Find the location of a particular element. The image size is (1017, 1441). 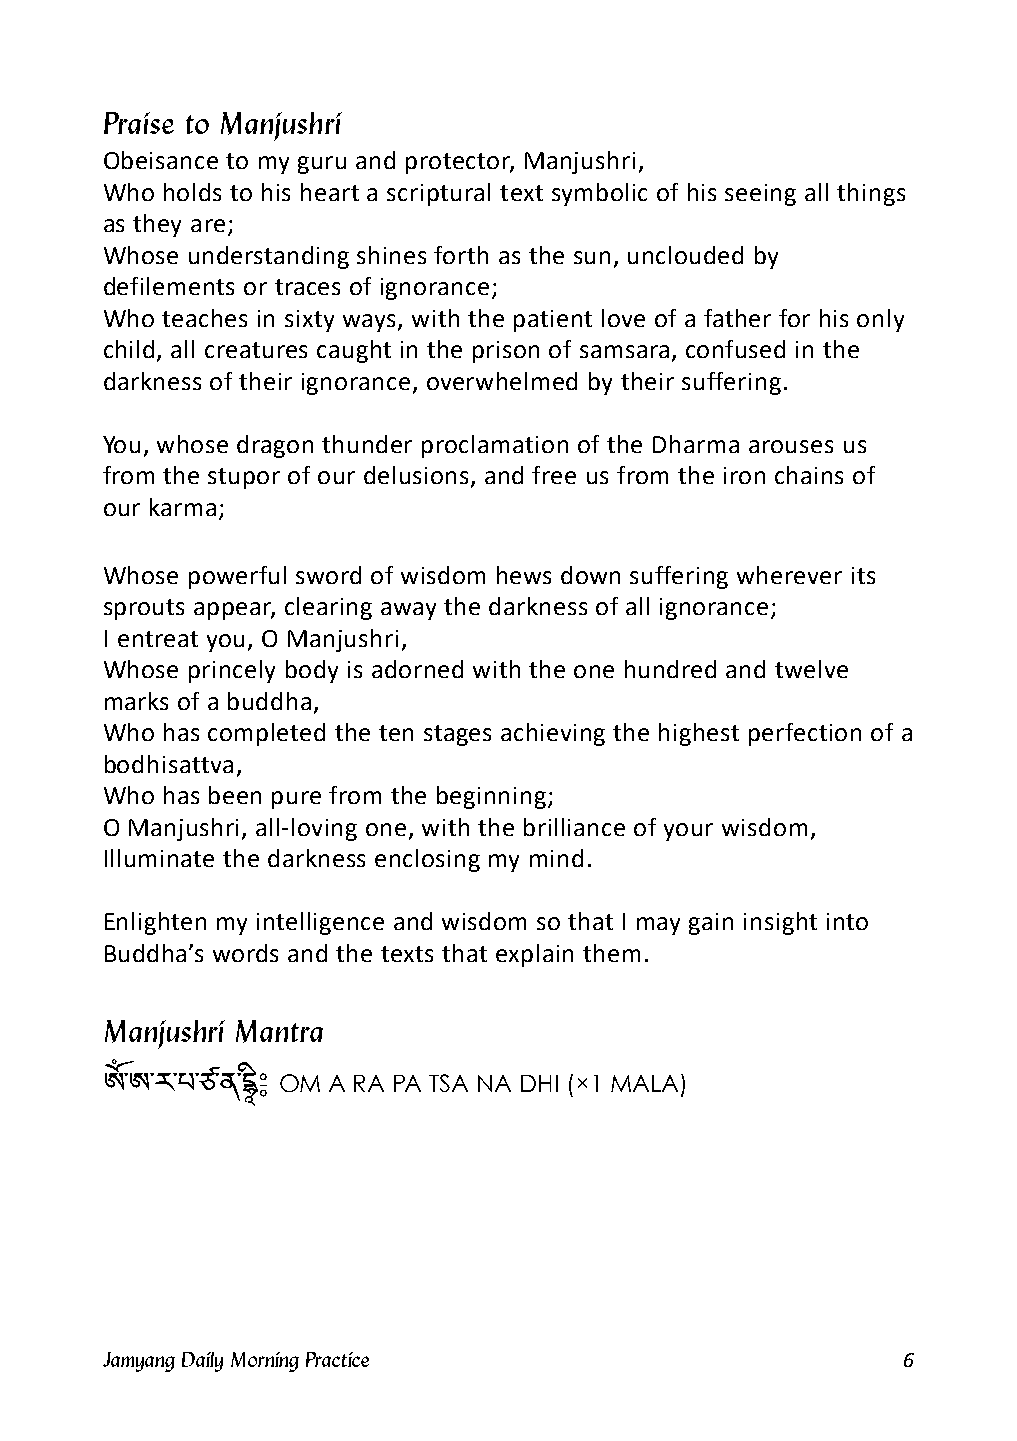

insight is located at coordinates (780, 923).
